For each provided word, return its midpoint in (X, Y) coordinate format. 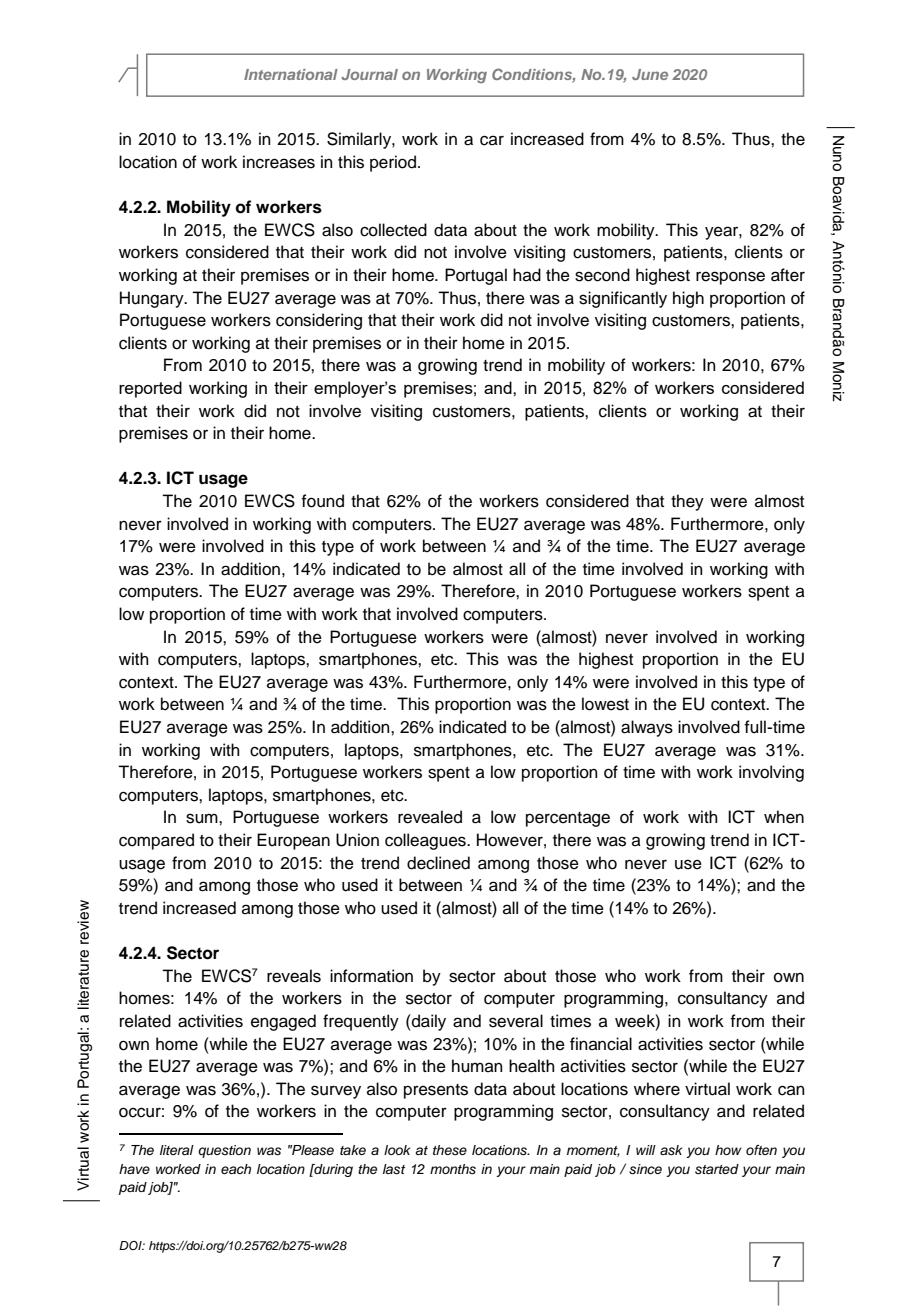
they (687, 502)
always (647, 728)
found (322, 501)
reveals (294, 976)
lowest (605, 704)
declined (438, 863)
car (492, 140)
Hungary (153, 299)
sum (203, 818)
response (730, 278)
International (291, 74)
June (650, 74)
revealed (430, 817)
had (527, 275)
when (784, 817)
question (224, 1151)
